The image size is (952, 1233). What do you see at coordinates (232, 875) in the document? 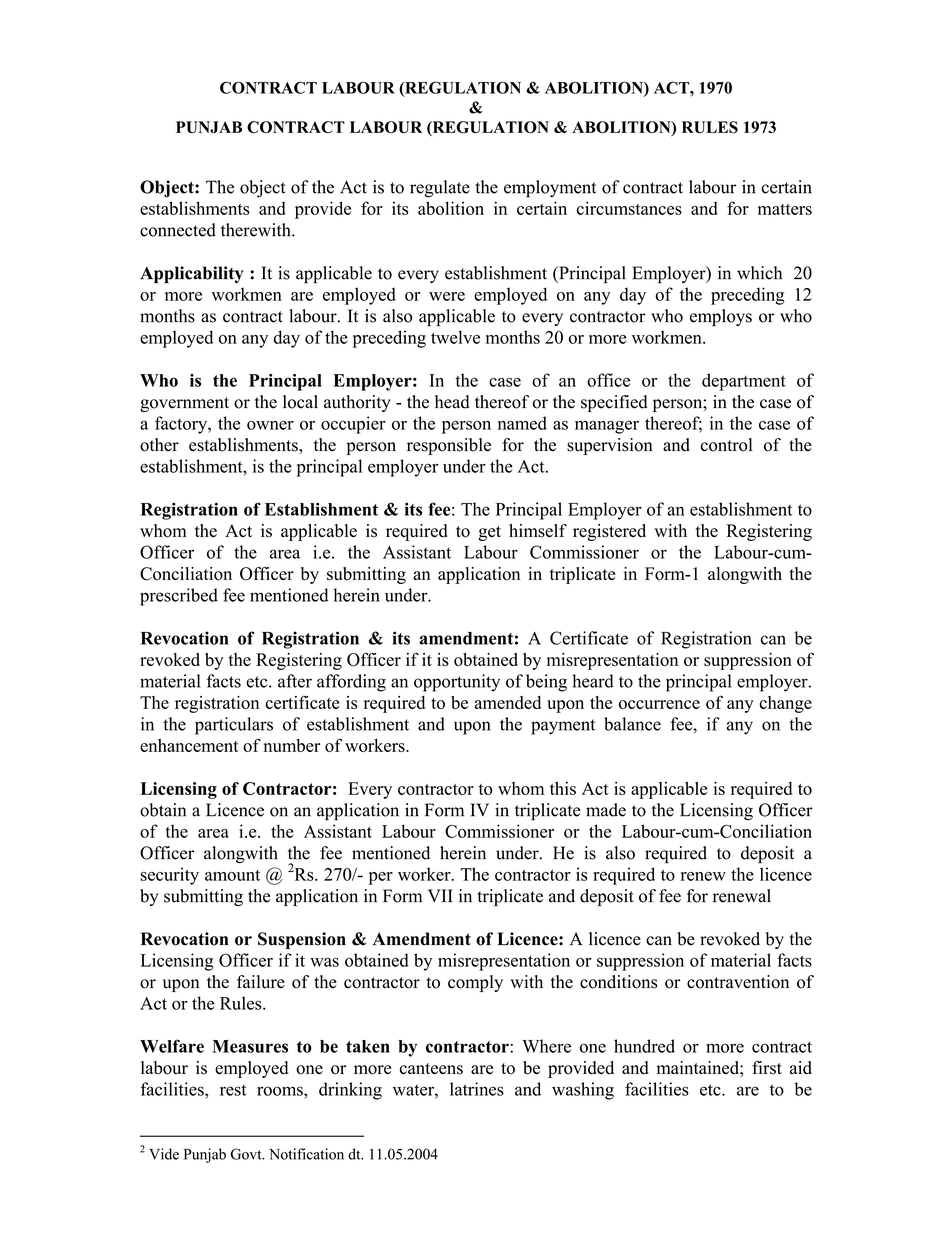
I see `amount` at bounding box center [232, 875].
